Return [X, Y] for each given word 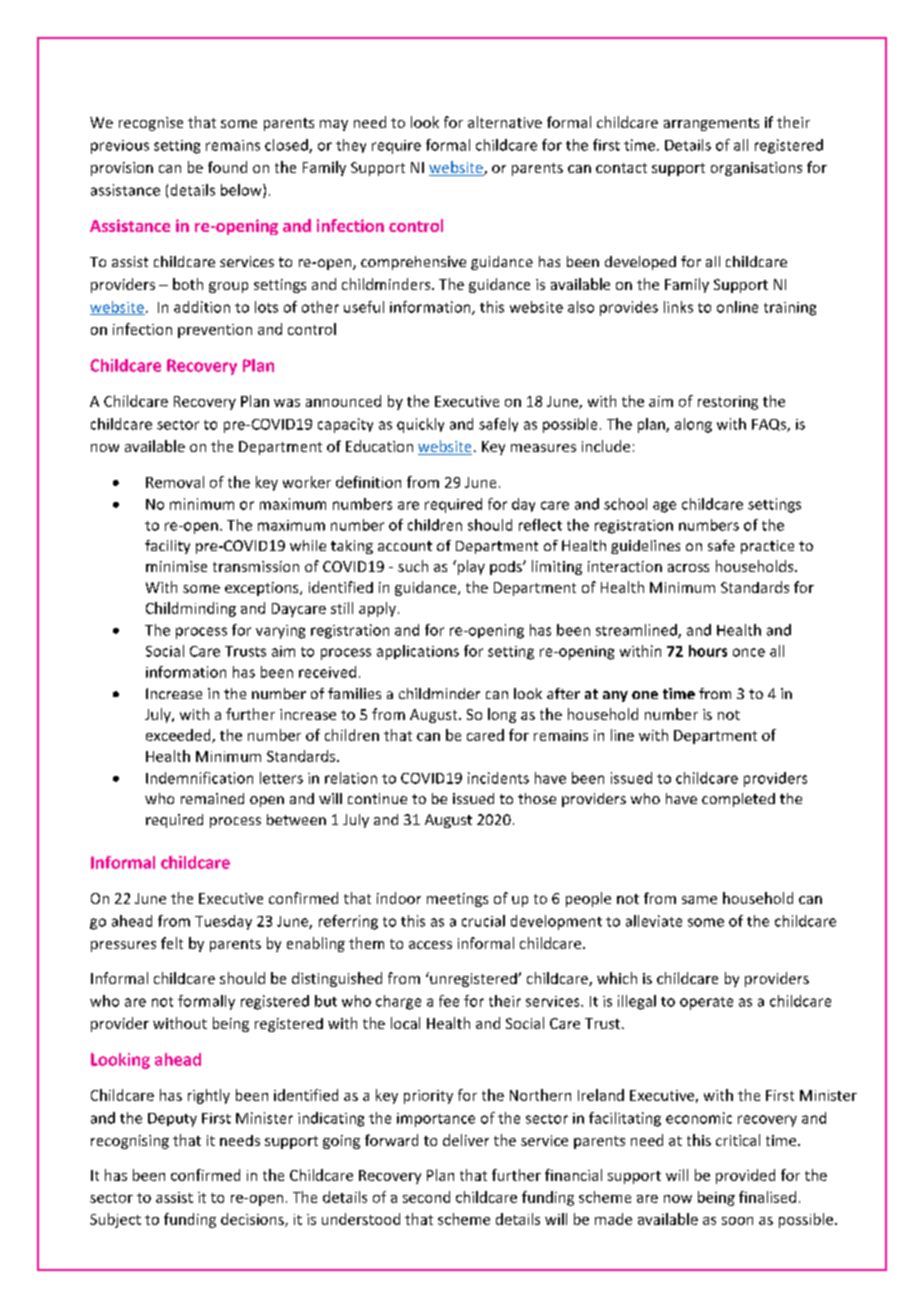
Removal [175, 482]
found [227, 167]
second [426, 1197]
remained [212, 798]
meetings [457, 900]
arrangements [711, 124]
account [405, 546]
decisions [253, 1220]
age [664, 507]
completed [738, 800]
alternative [505, 122]
